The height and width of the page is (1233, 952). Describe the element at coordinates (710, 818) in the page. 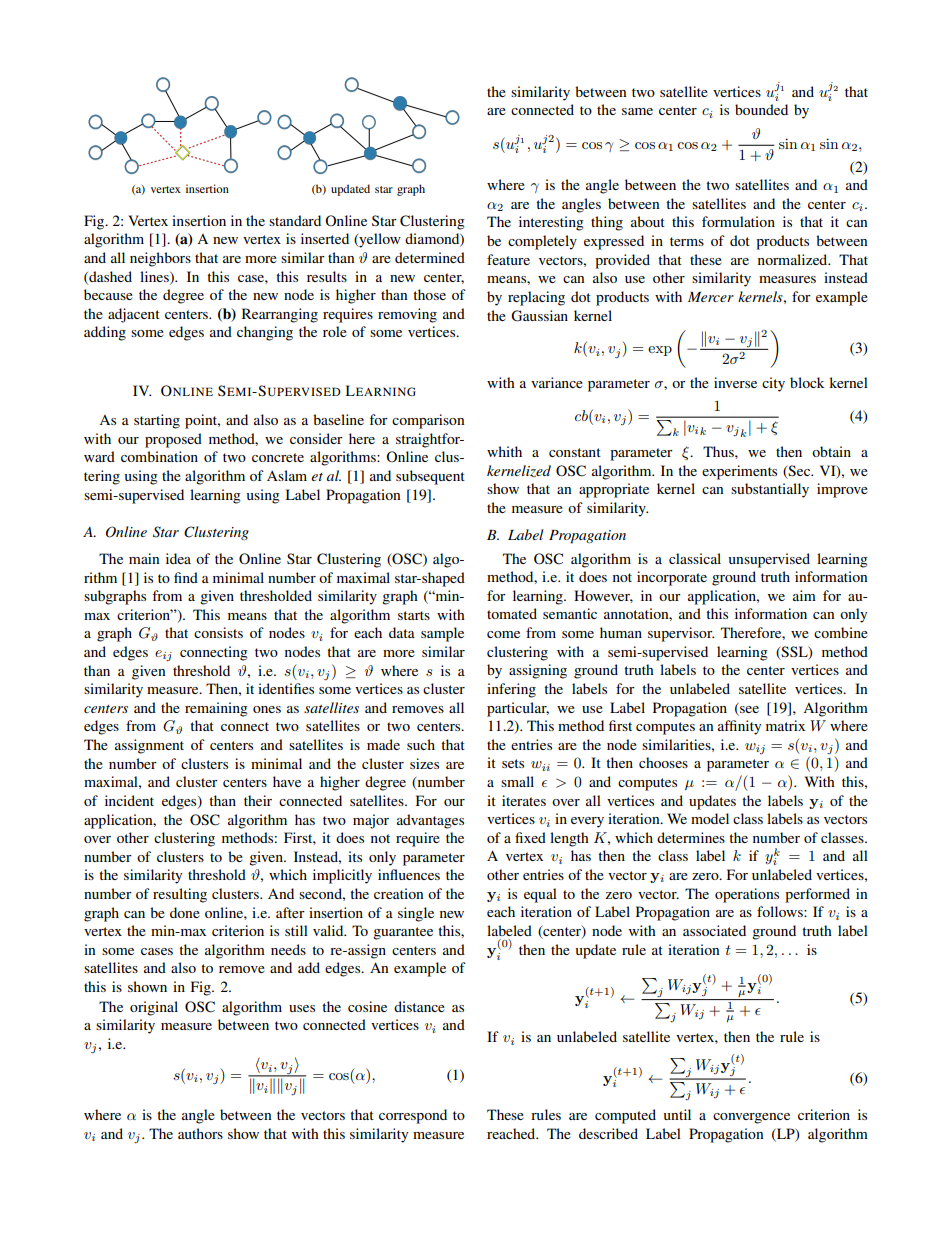

I see `model` at that location.
